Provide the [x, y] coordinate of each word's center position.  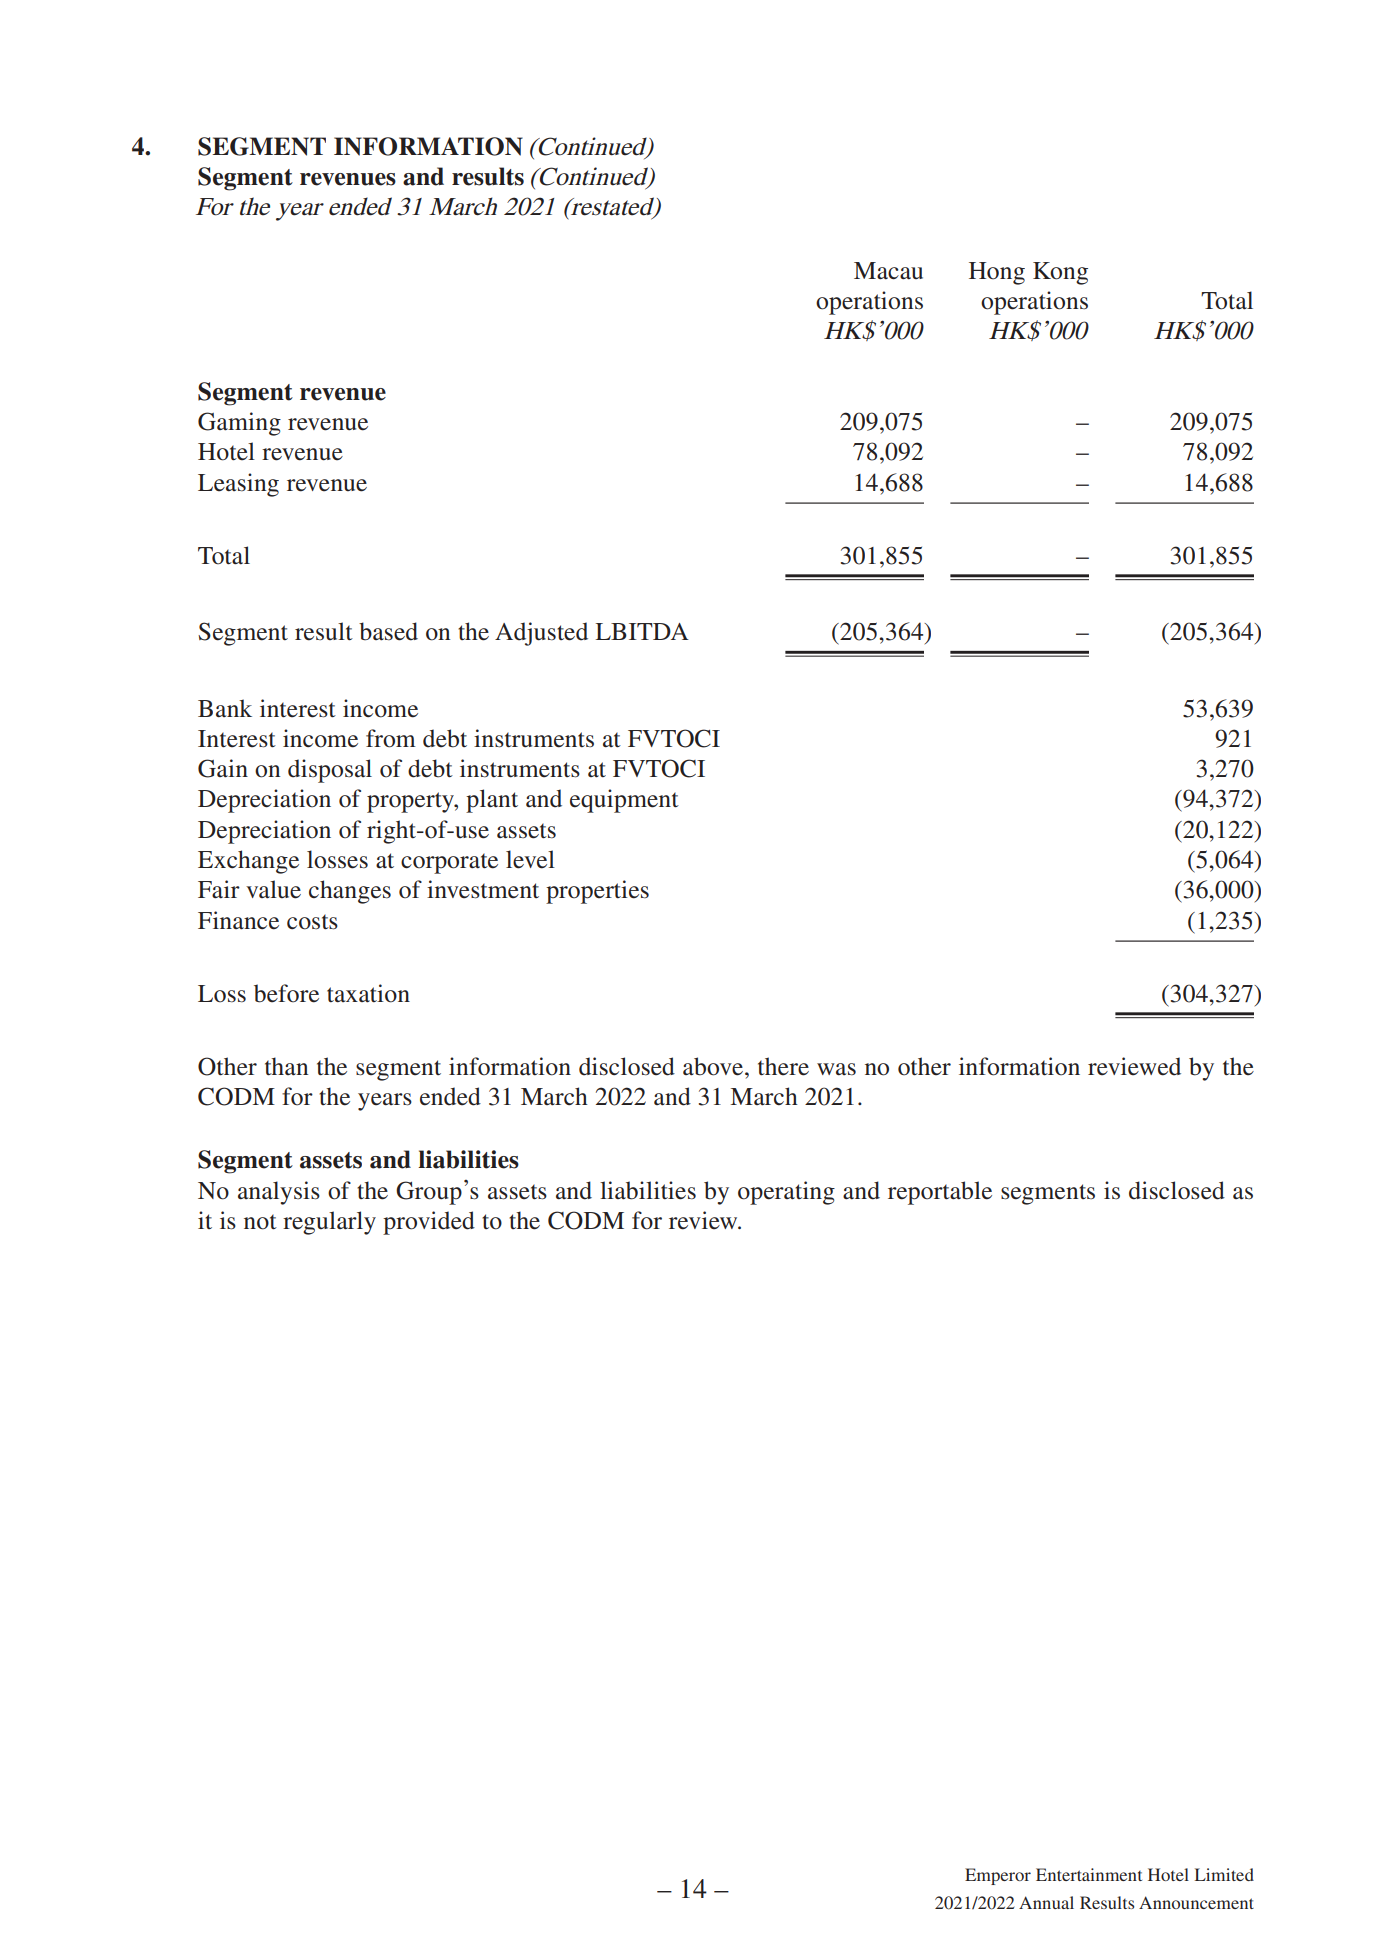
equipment [624, 801]
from [391, 738]
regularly [329, 1223]
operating [786, 1193]
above [714, 1066]
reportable [940, 1193]
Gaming [239, 424]
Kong [1060, 273]
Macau [888, 271]
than [286, 1066]
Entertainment [1089, 1874]
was [836, 1069]
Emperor [998, 1876]
